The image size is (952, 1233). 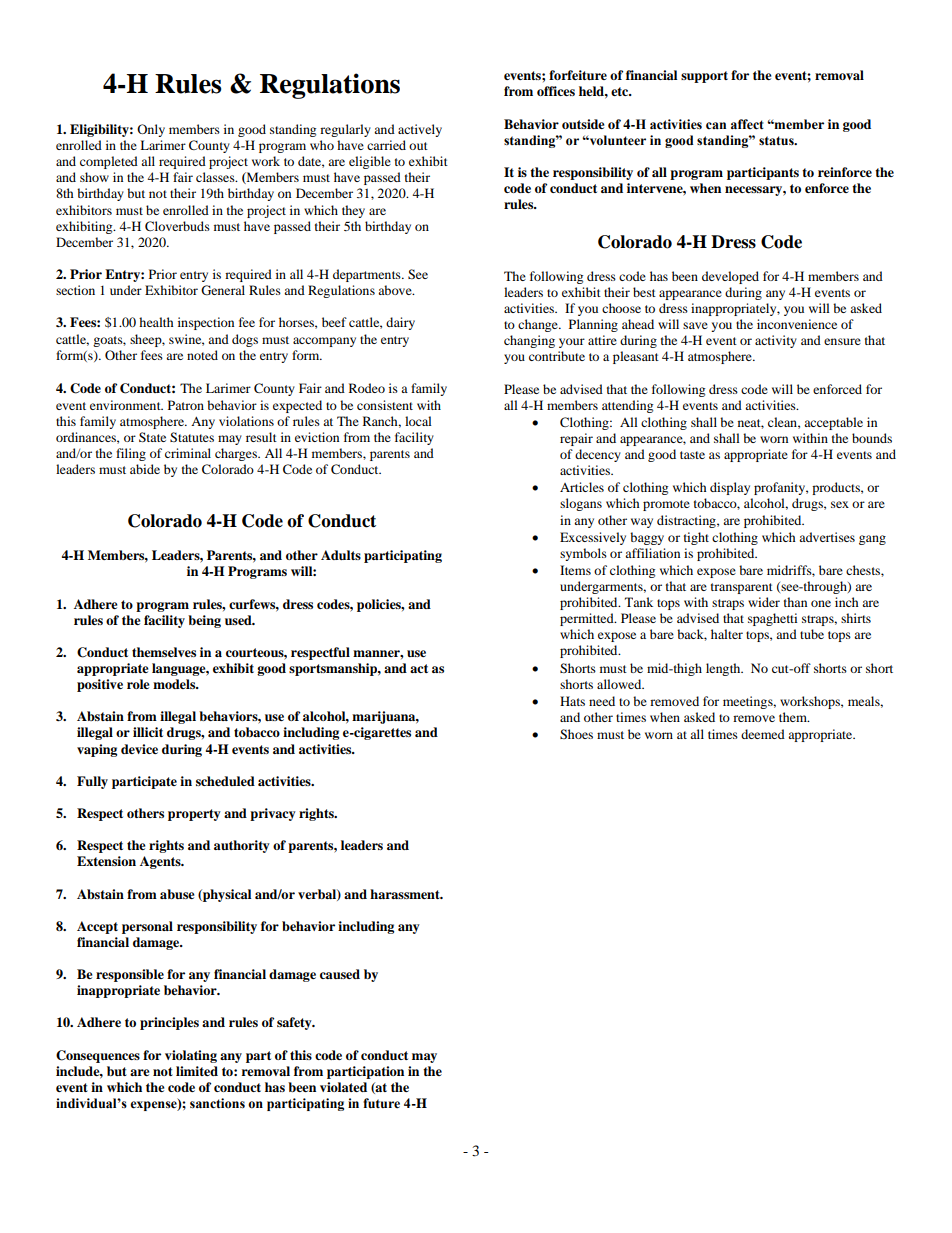 What do you see at coordinates (151, 130) in the screenshot?
I see `Only` at bounding box center [151, 130].
